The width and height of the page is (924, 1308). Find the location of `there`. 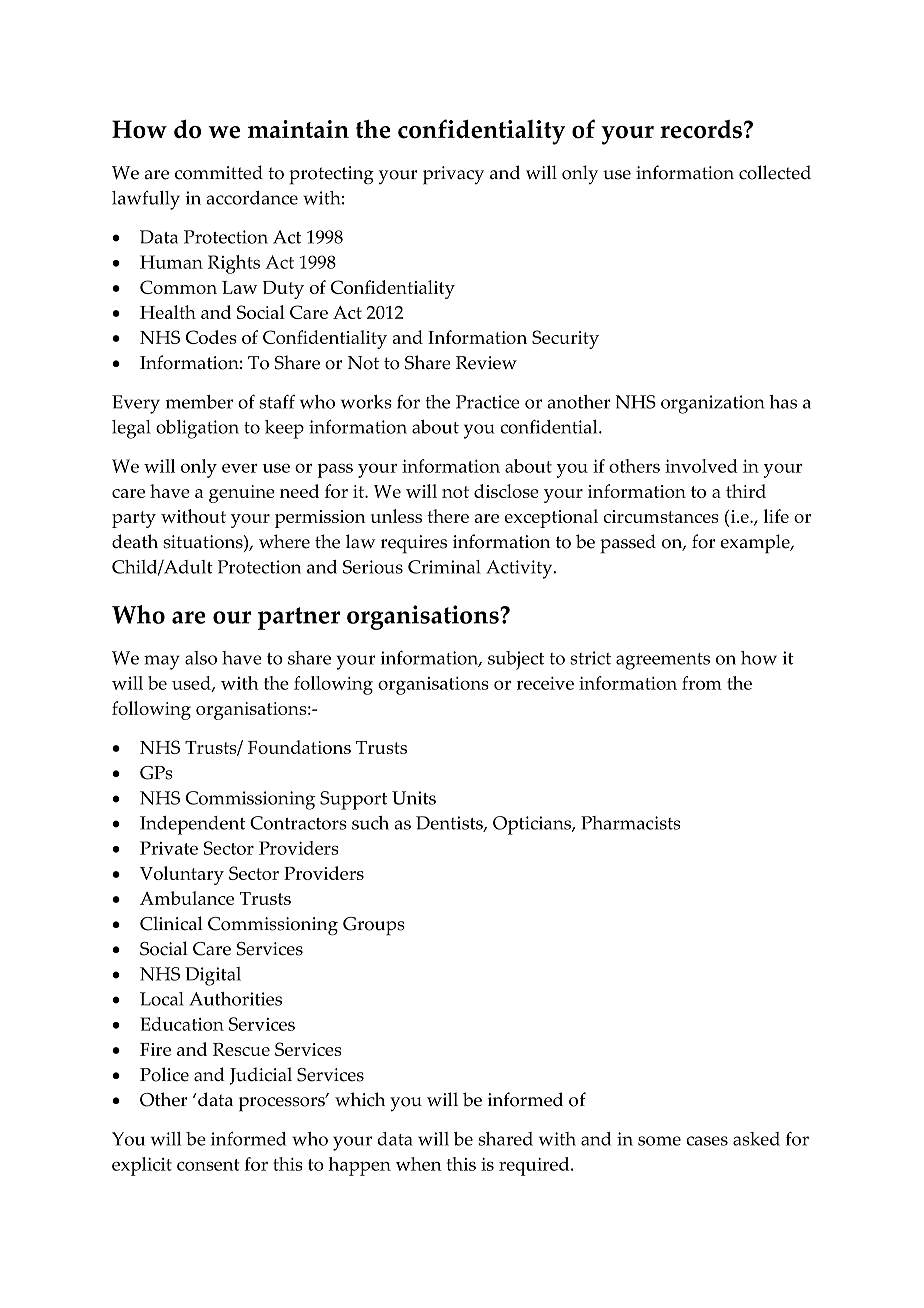

there is located at coordinates (448, 516).
